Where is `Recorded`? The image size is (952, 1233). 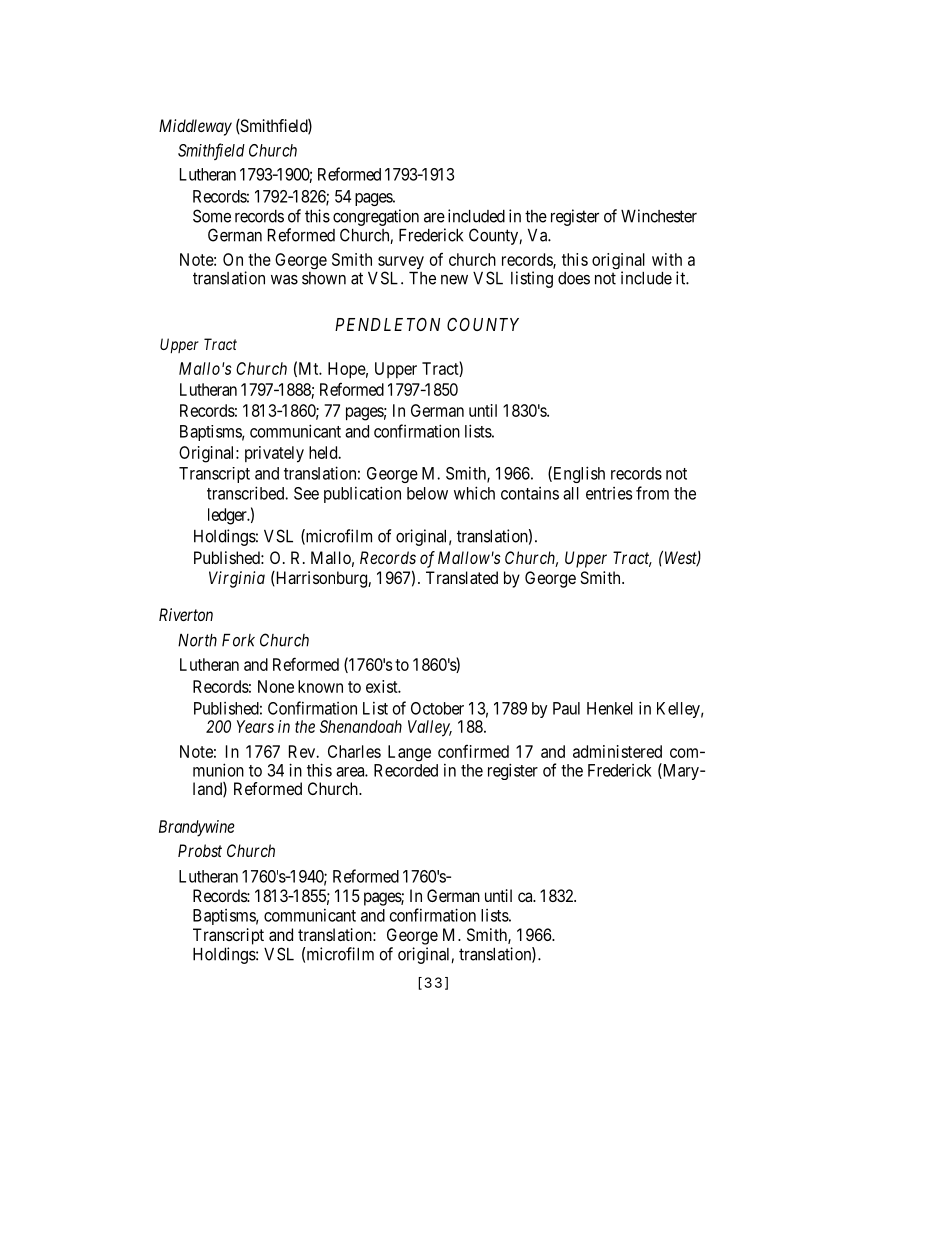 Recorded is located at coordinates (406, 770).
